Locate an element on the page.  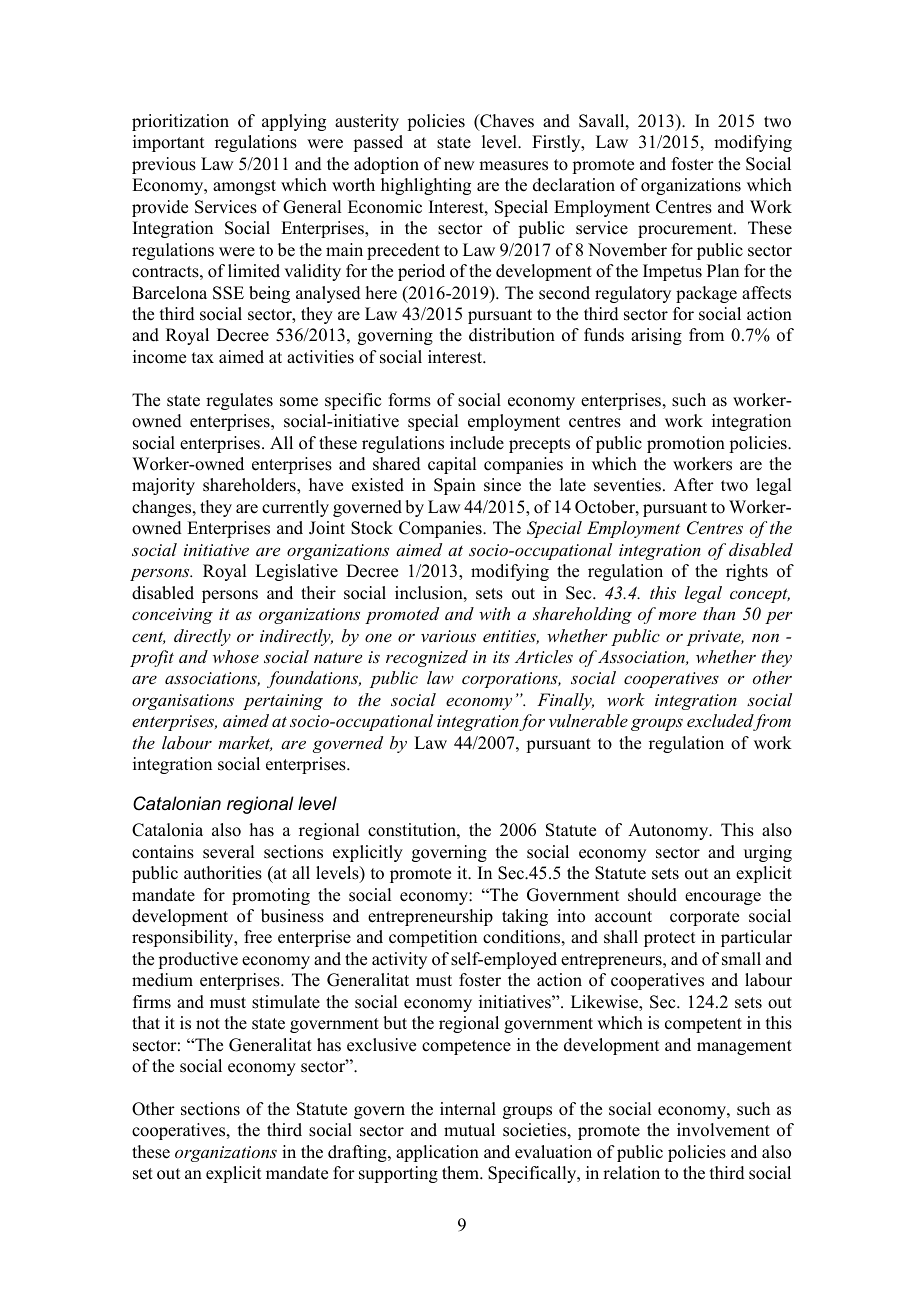
promotion is located at coordinates (686, 444).
